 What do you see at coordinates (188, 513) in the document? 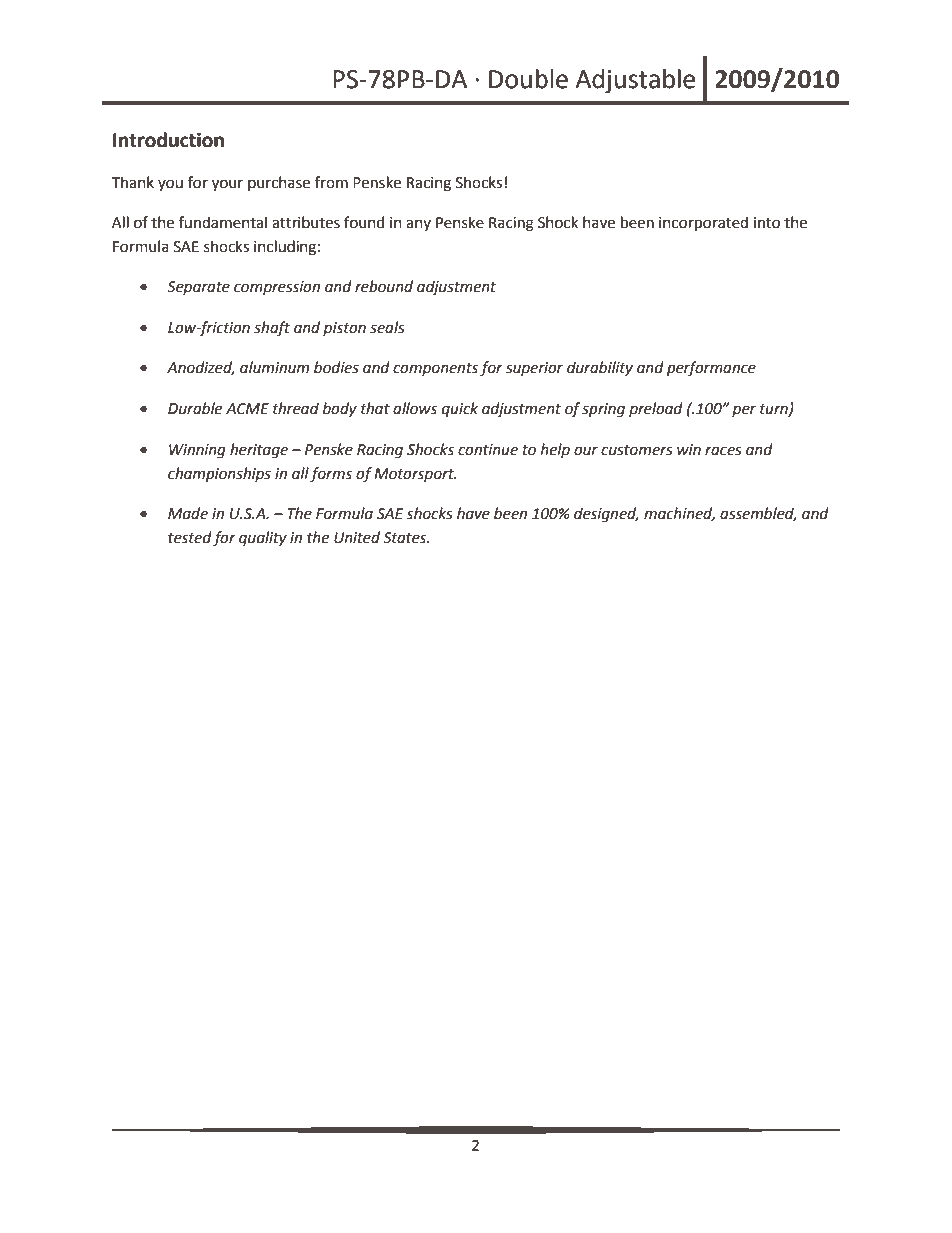
I see `Made` at bounding box center [188, 513].
